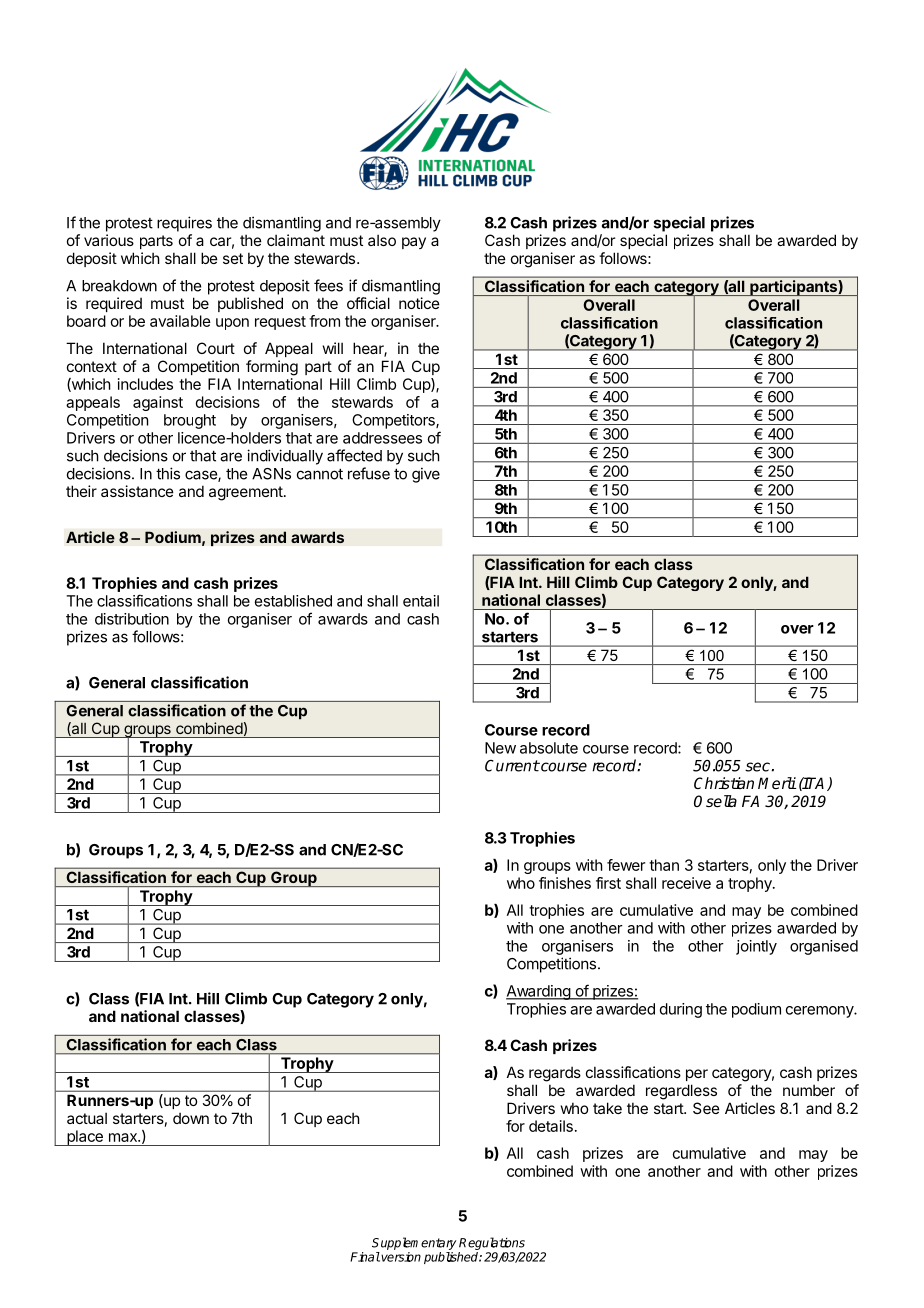 This page has height=1308, width=924. Describe the element at coordinates (132, 619) in the page. I see `distribution` at that location.
